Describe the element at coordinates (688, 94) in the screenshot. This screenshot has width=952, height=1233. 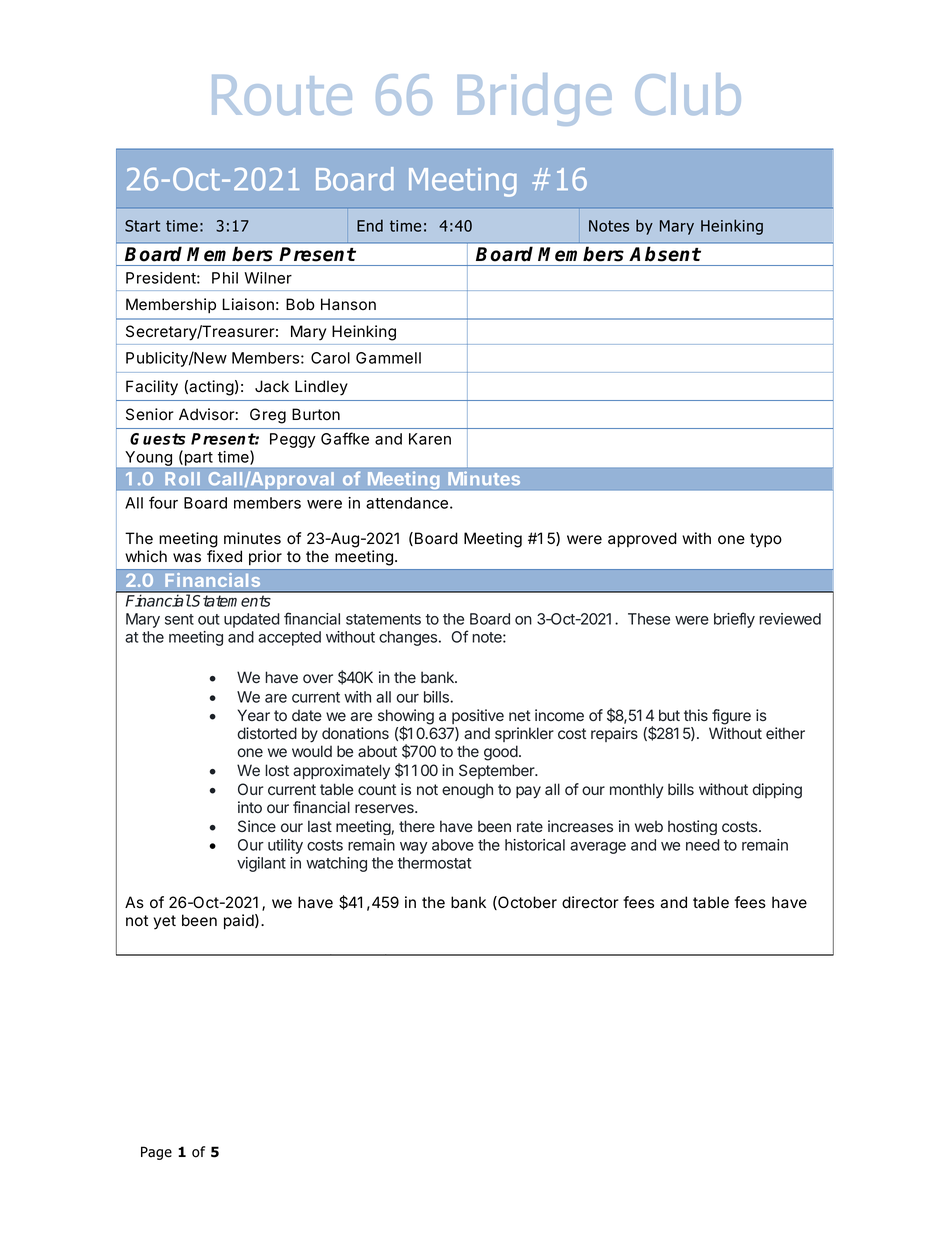
I see `Club` at that location.
